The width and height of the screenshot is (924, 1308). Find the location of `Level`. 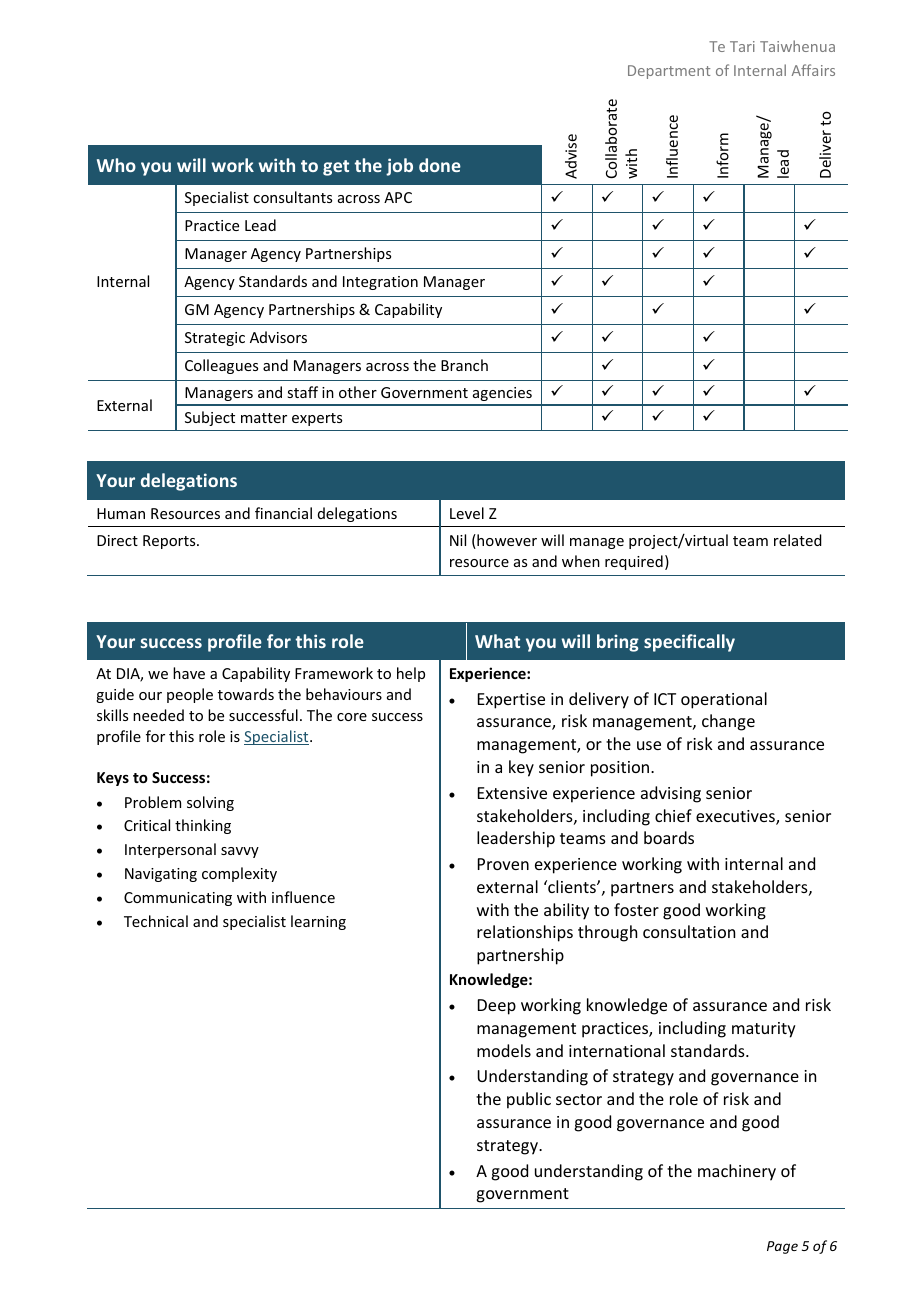

Level is located at coordinates (467, 513).
